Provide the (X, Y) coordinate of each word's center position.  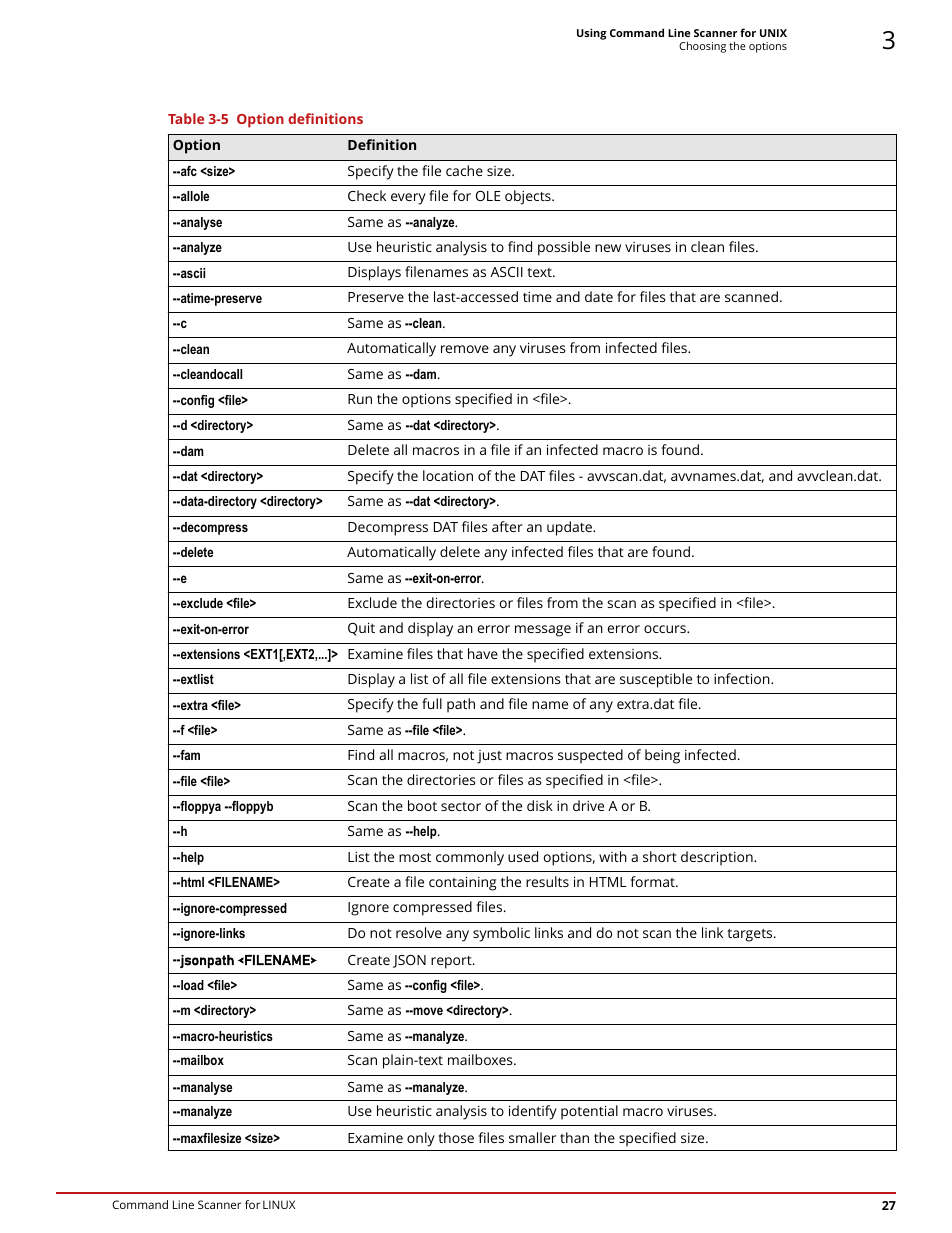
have (483, 653)
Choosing (702, 47)
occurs (666, 629)
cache (464, 170)
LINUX (279, 1204)
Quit (361, 629)
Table (186, 118)
